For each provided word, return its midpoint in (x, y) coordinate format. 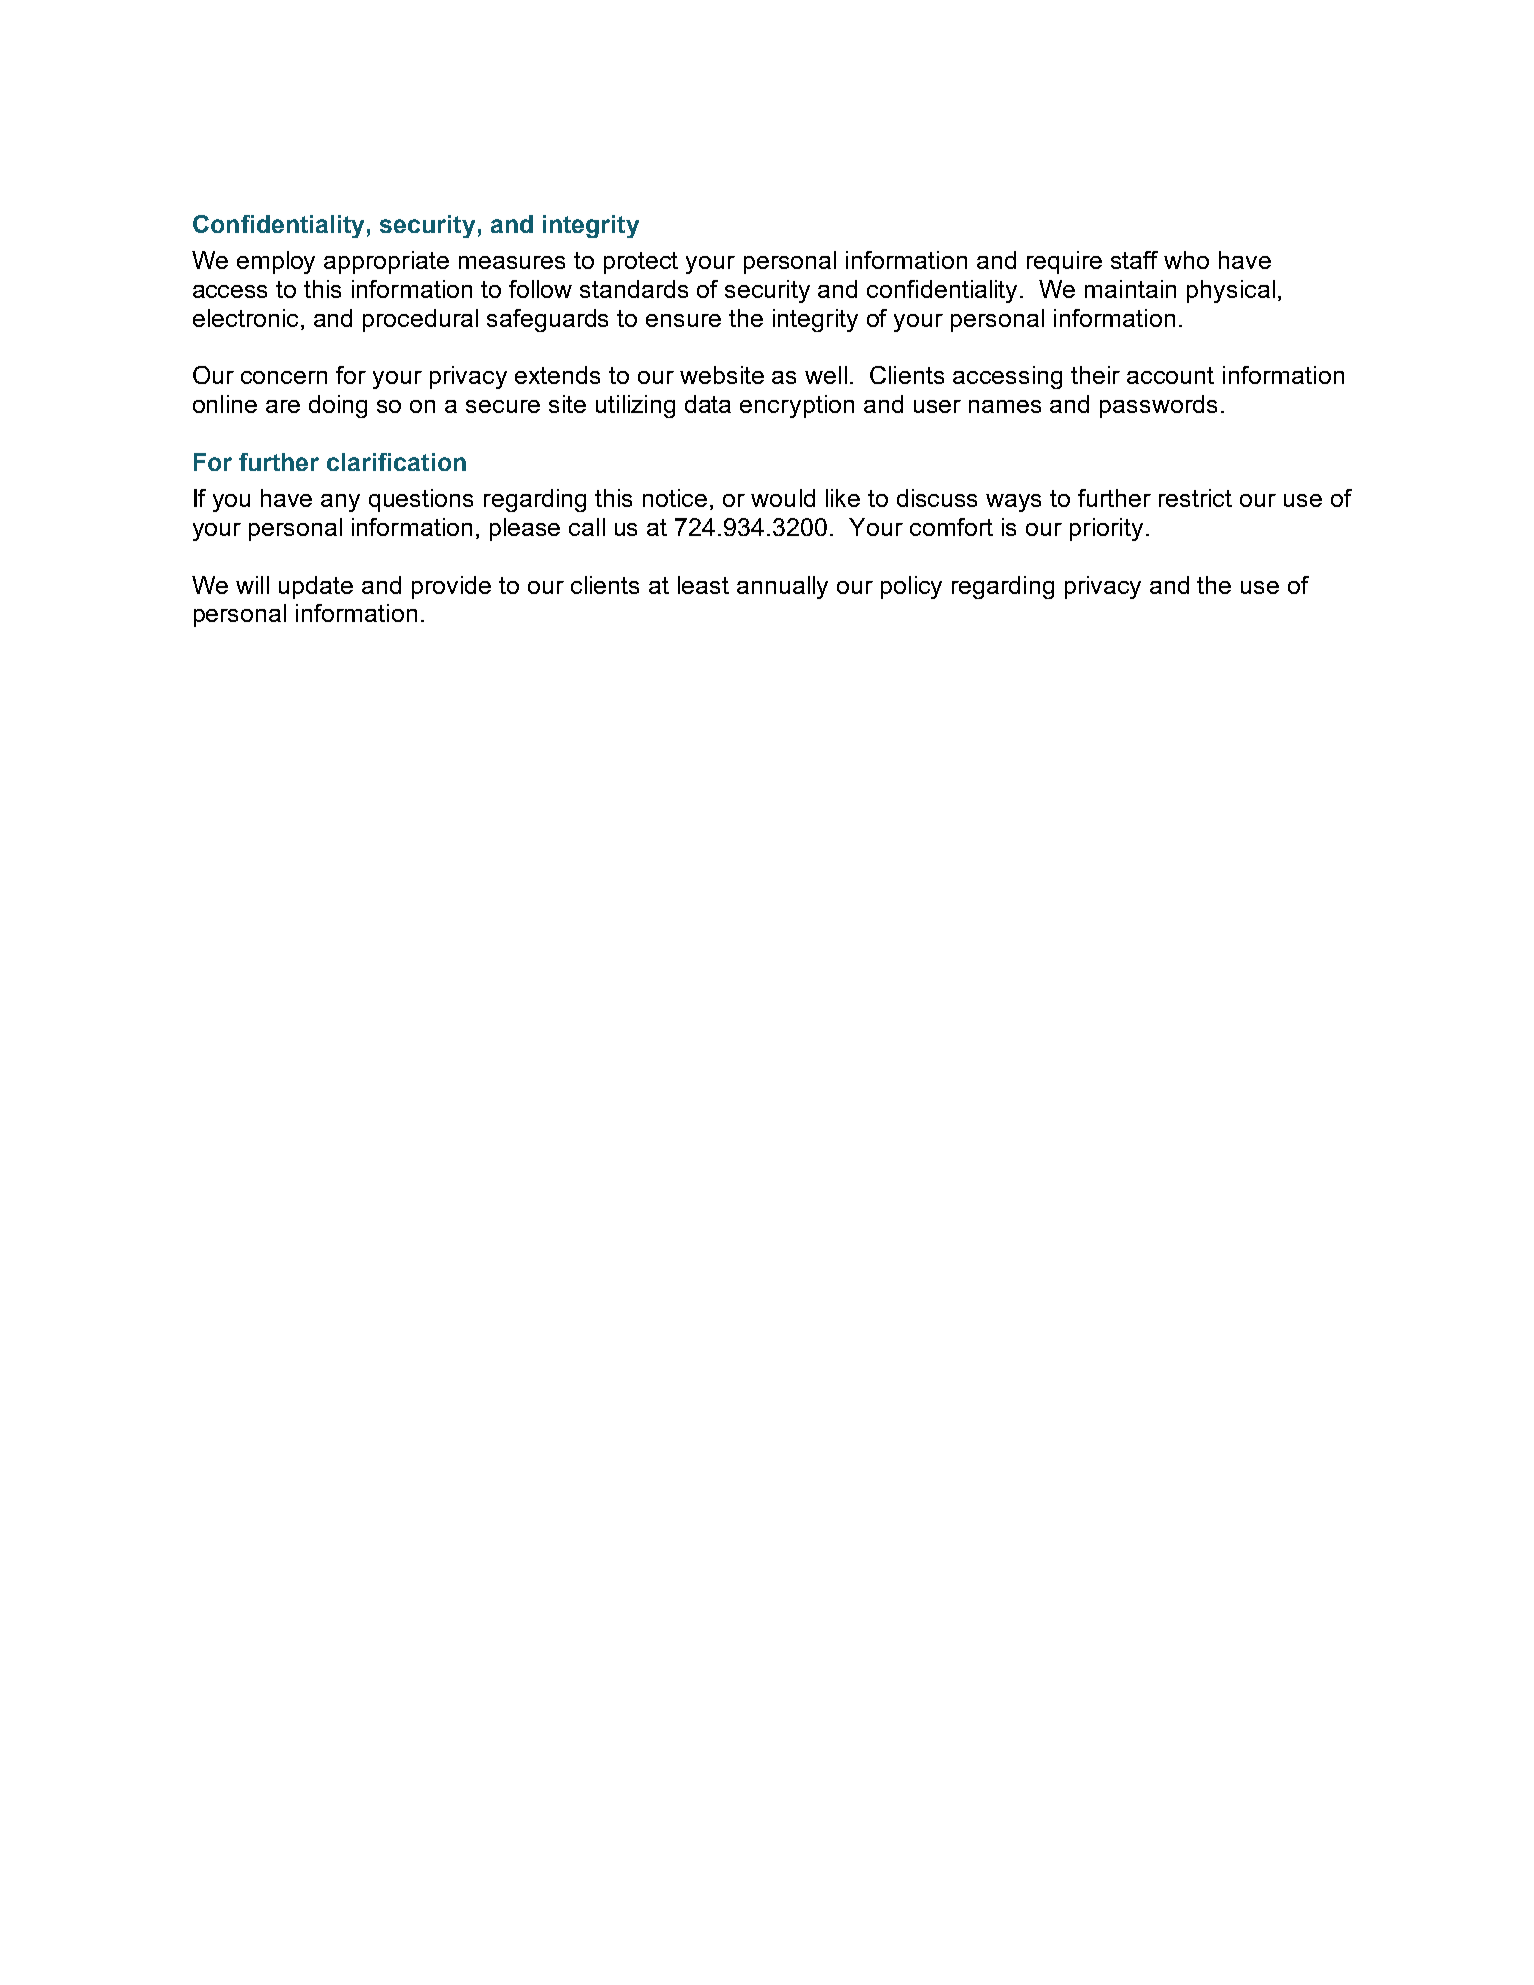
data (708, 404)
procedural (420, 320)
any (340, 503)
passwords (1158, 406)
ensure (683, 320)
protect (641, 263)
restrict (1195, 498)
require (1064, 262)
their (1095, 375)
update (316, 587)
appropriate (386, 262)
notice (675, 498)
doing (338, 406)
